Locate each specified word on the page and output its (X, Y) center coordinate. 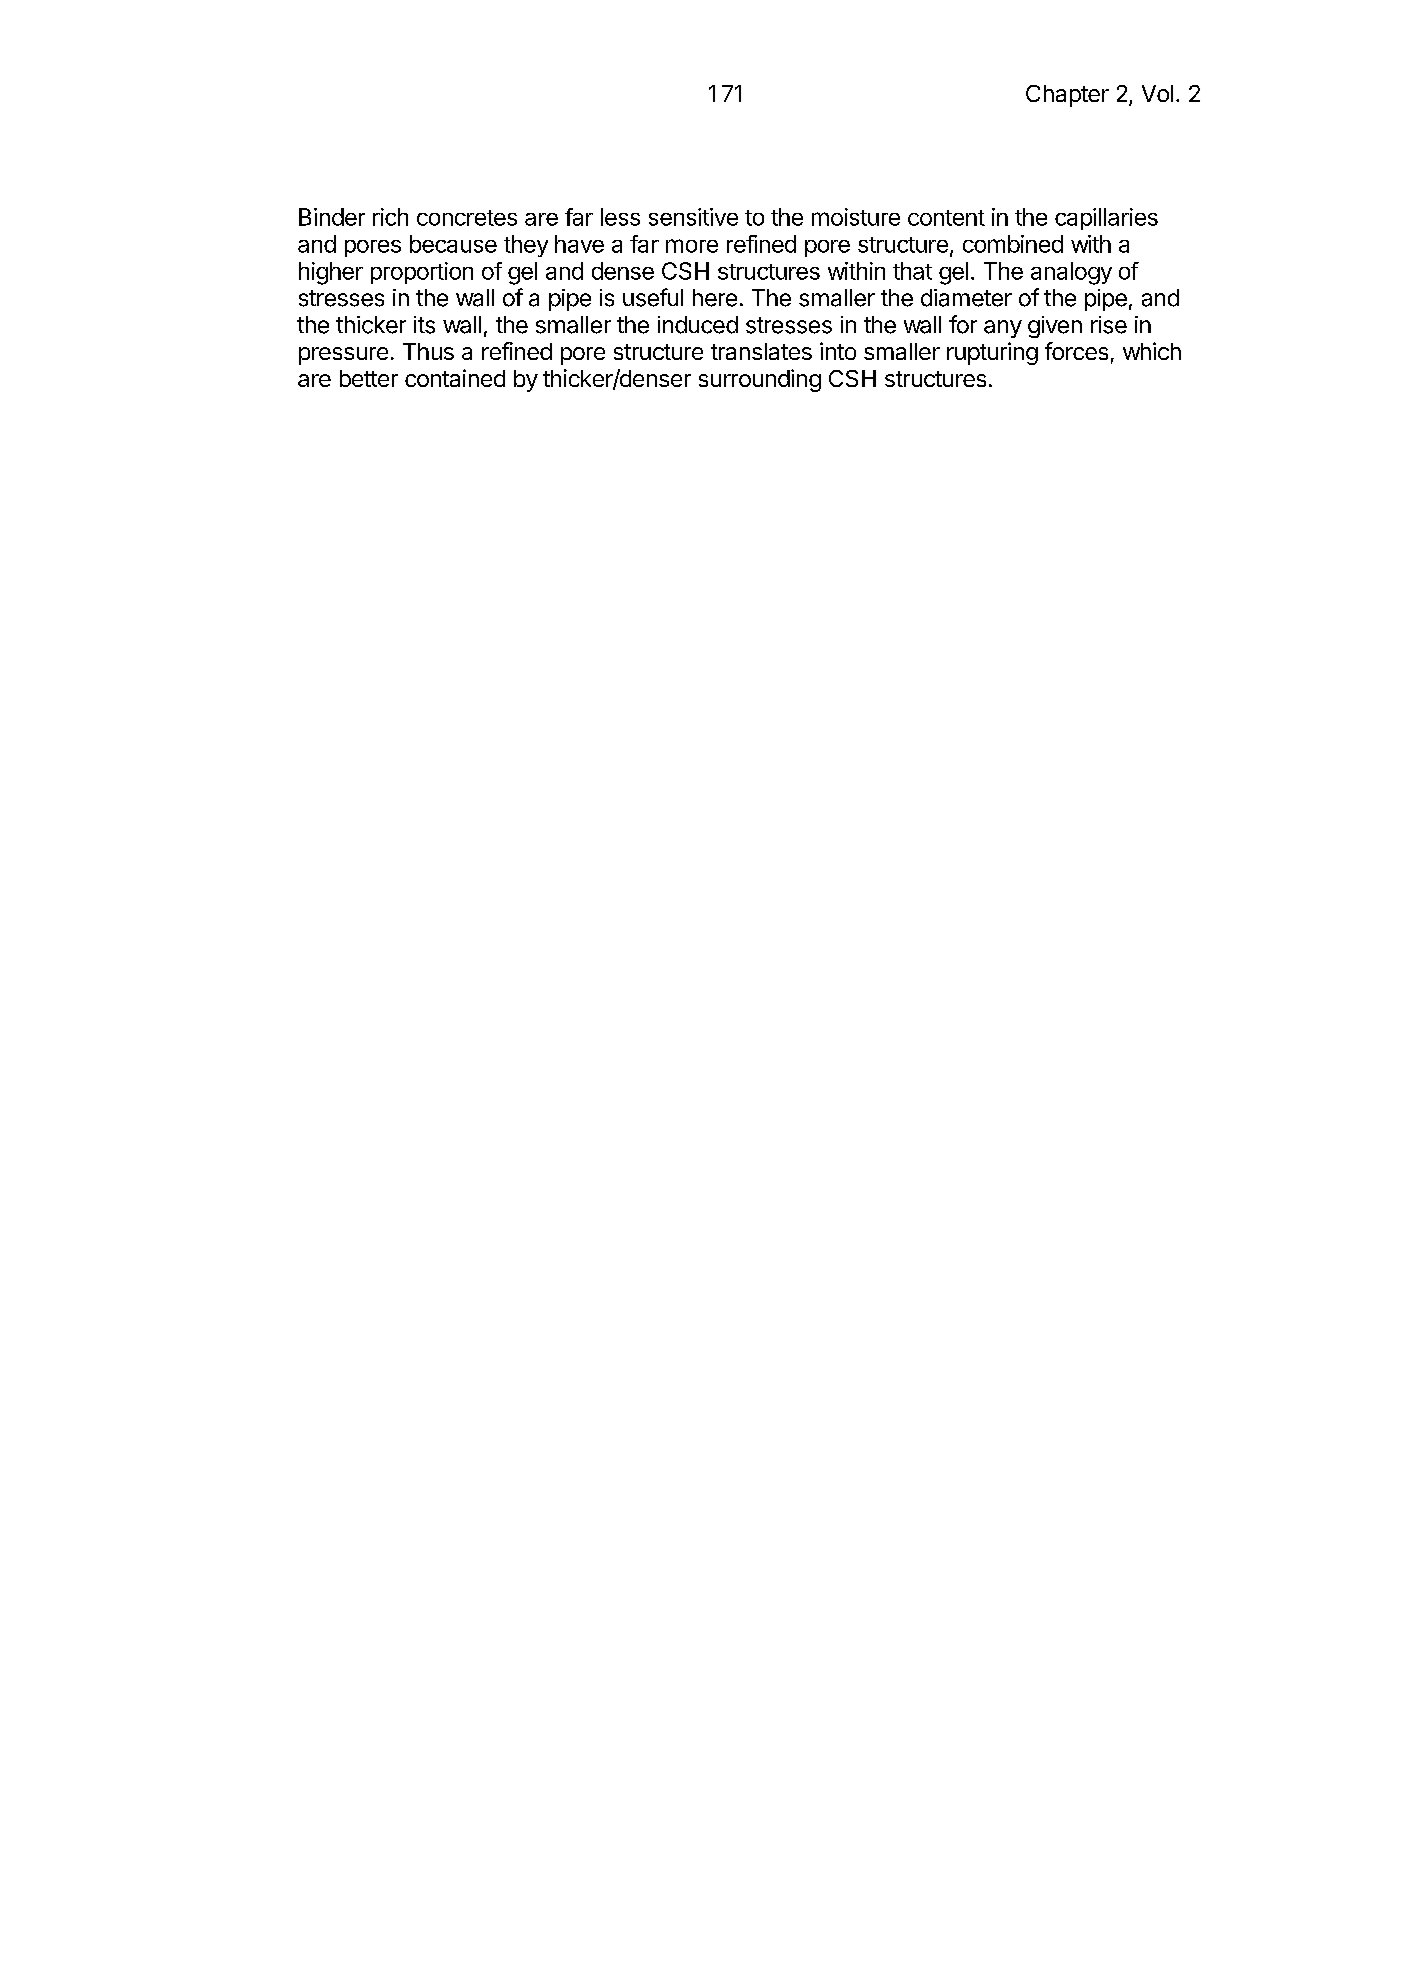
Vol (1157, 93)
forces (1076, 351)
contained (455, 378)
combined (1013, 244)
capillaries (1106, 219)
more (692, 246)
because (453, 244)
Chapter (1067, 96)
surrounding (760, 380)
